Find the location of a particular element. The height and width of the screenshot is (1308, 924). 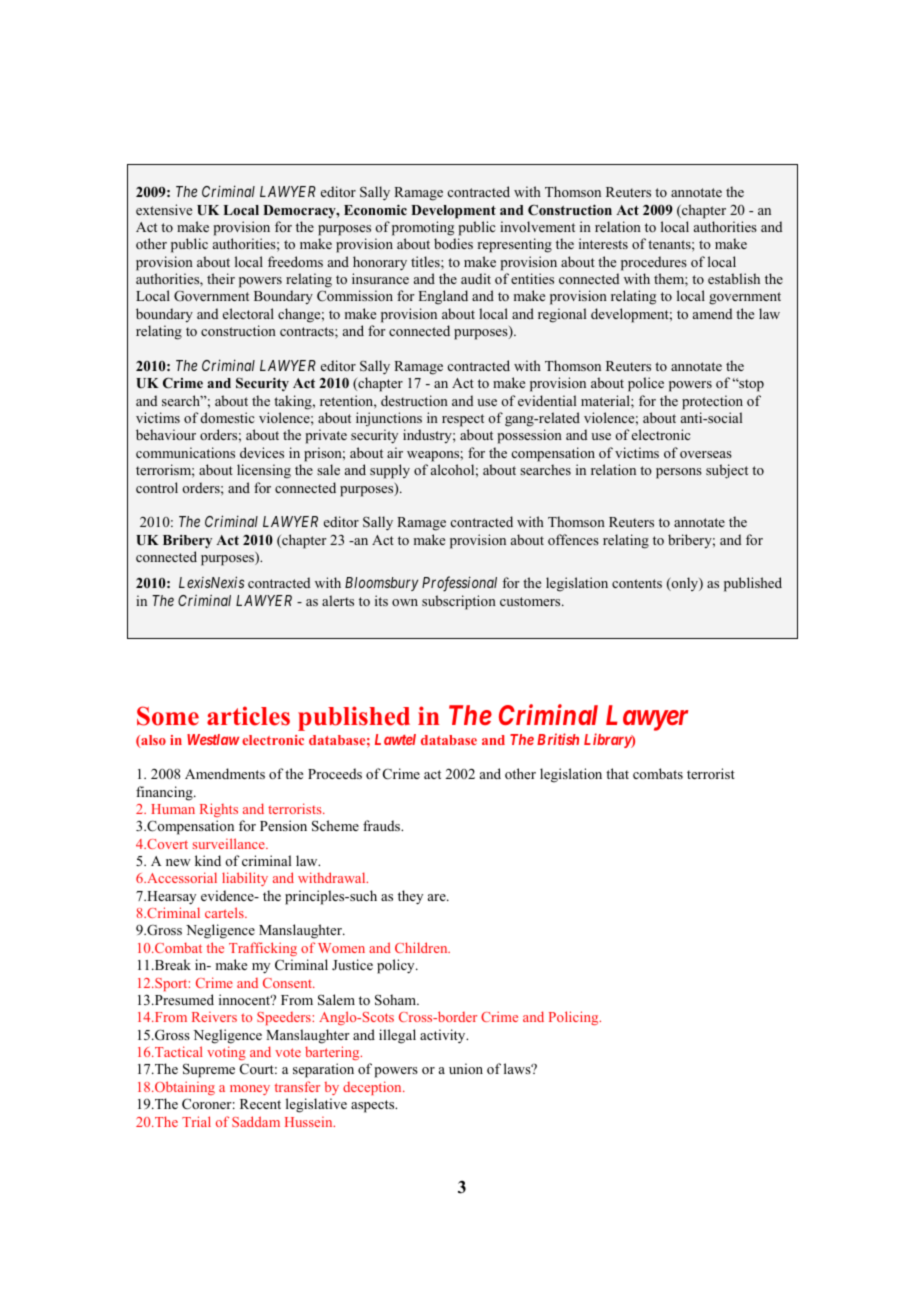

frauds is located at coordinates (382, 825).
